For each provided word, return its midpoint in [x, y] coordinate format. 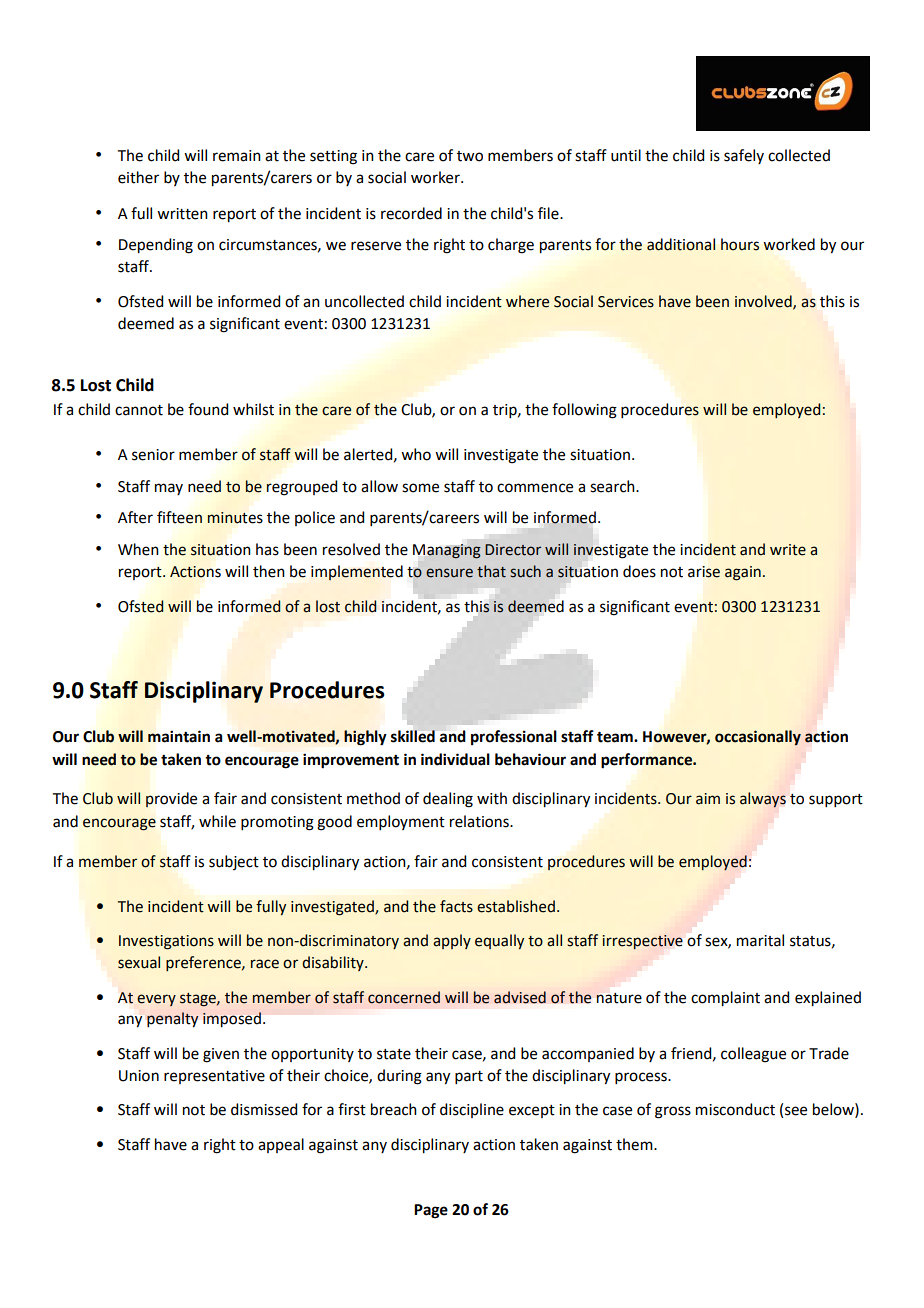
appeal [281, 1145]
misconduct [735, 1109]
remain [237, 156]
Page [431, 1211]
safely [744, 156]
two [470, 156]
